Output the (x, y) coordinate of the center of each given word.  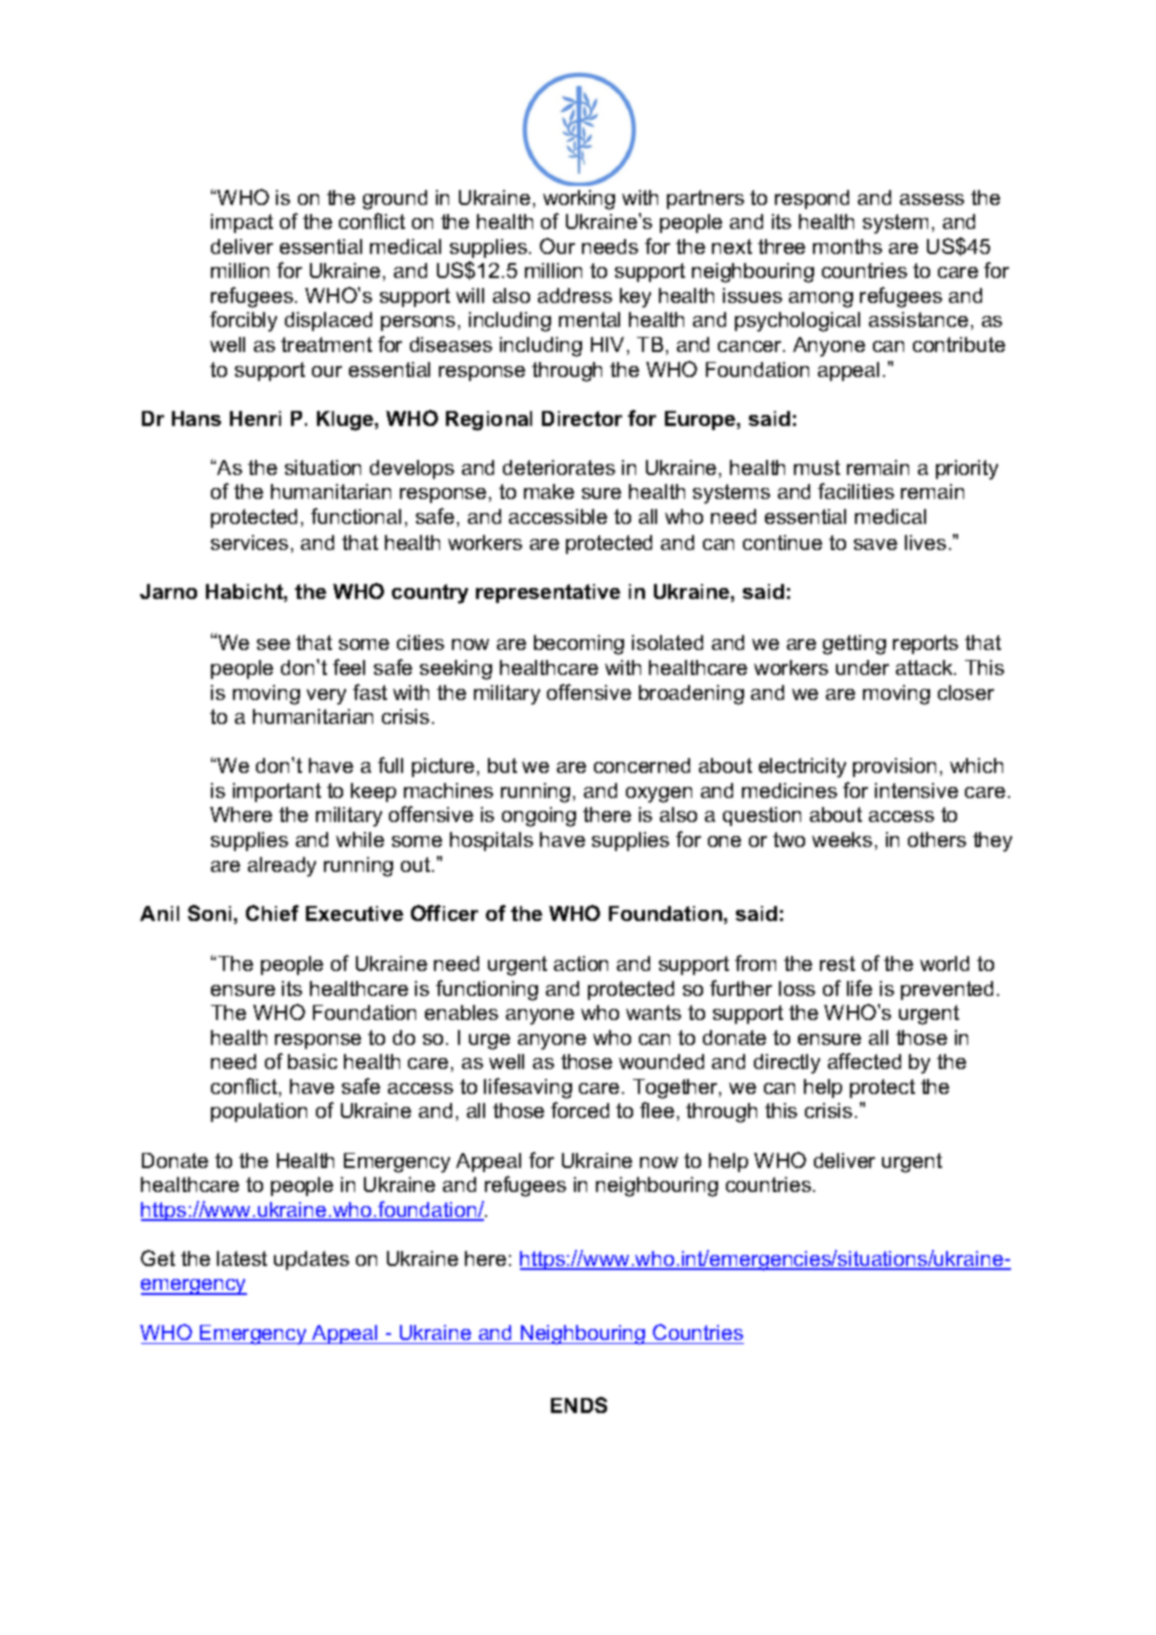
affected (864, 1061)
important (277, 792)
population (259, 1112)
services (249, 542)
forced (580, 1110)
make (549, 491)
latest (242, 1258)
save (875, 544)
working (579, 200)
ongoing (539, 817)
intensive (916, 790)
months (847, 246)
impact (242, 223)
